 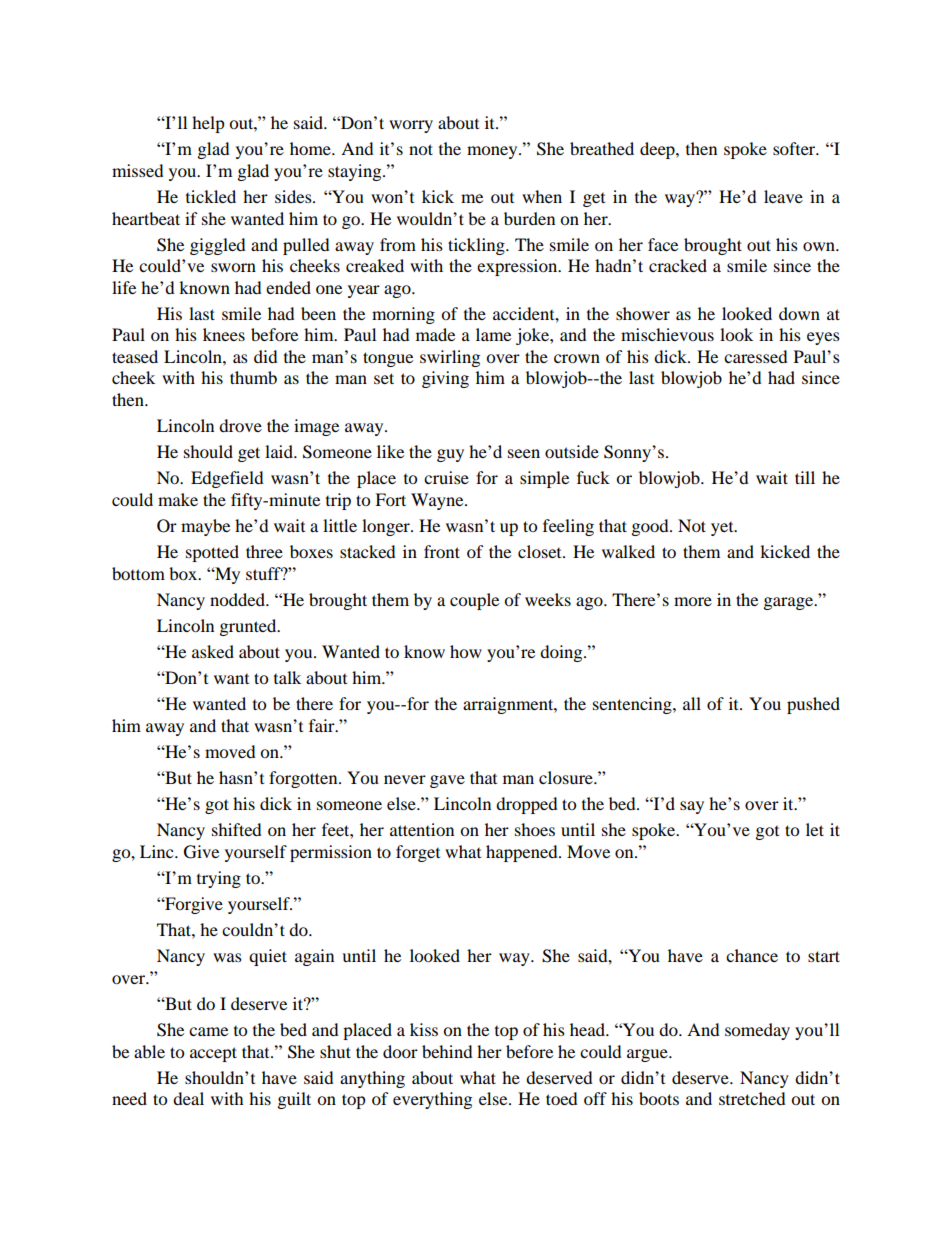 What do you see at coordinates (795, 148) in the screenshot?
I see `softer` at bounding box center [795, 148].
